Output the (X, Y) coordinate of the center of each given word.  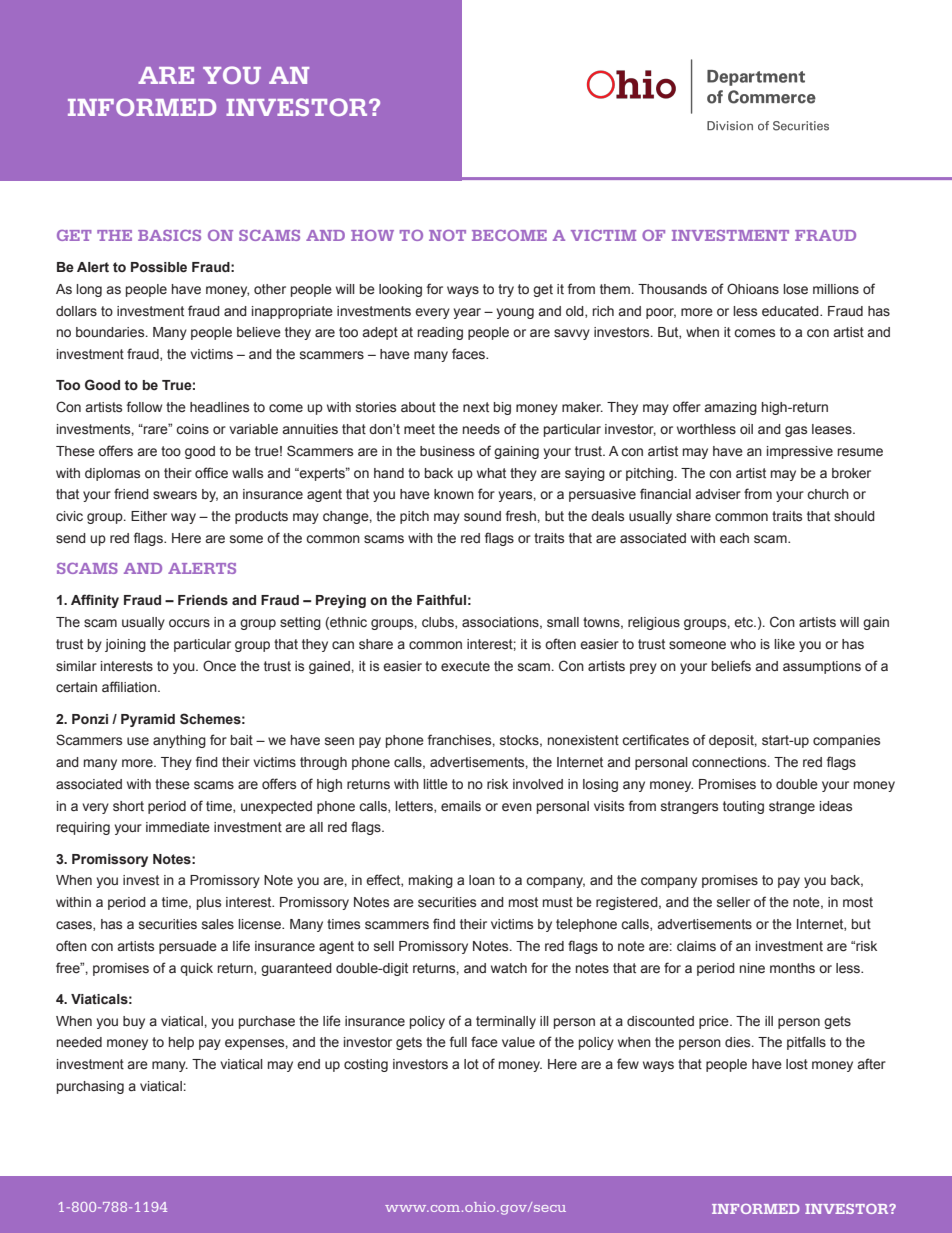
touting (743, 807)
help (181, 1043)
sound (482, 516)
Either (149, 516)
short (128, 806)
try (506, 290)
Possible (159, 267)
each (734, 538)
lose (795, 289)
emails (461, 806)
